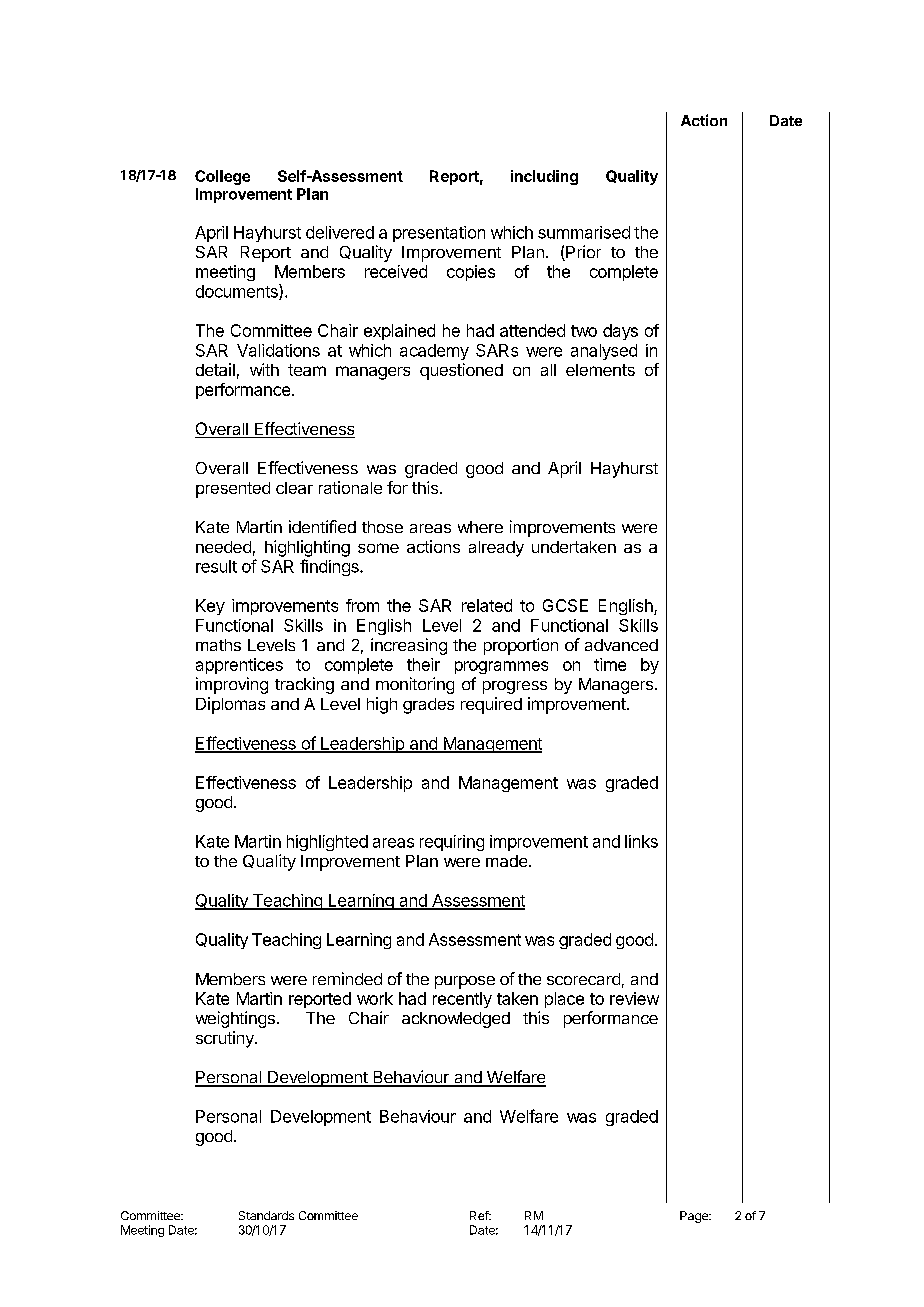  What do you see at coordinates (480, 1215) in the screenshot?
I see `Ref` at bounding box center [480, 1215].
